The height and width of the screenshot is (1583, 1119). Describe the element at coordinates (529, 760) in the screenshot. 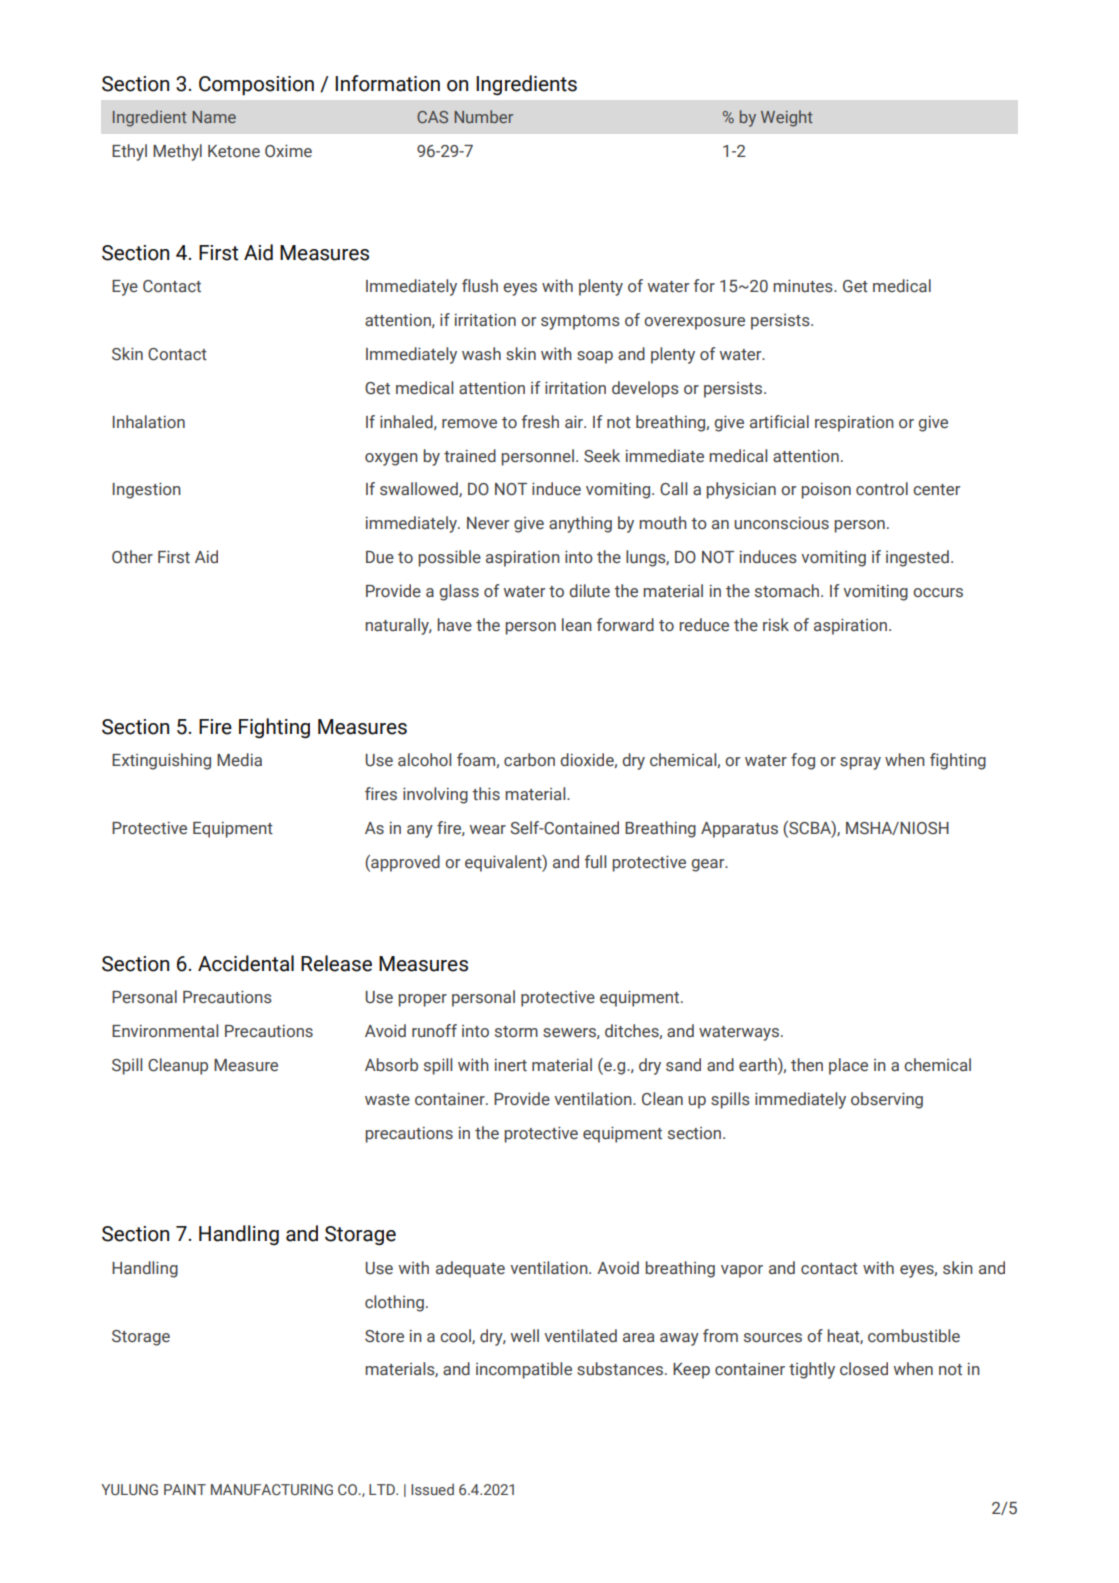

I see `carbon` at that location.
